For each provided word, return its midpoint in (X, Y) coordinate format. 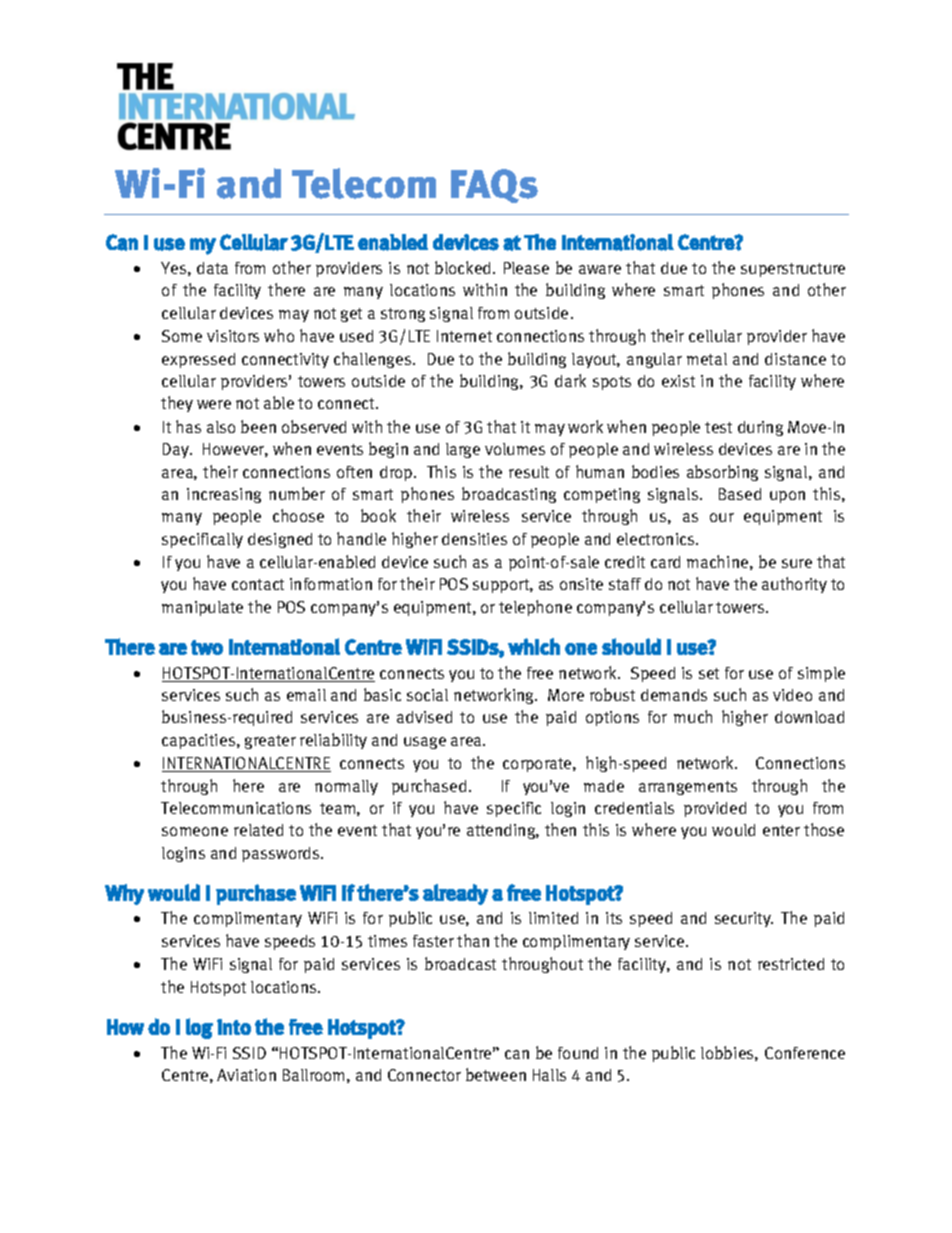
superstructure (793, 270)
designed (280, 540)
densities (474, 539)
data (212, 268)
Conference (805, 1053)
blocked (464, 267)
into (234, 1027)
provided (715, 809)
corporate (538, 765)
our (722, 517)
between (496, 1074)
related (258, 830)
